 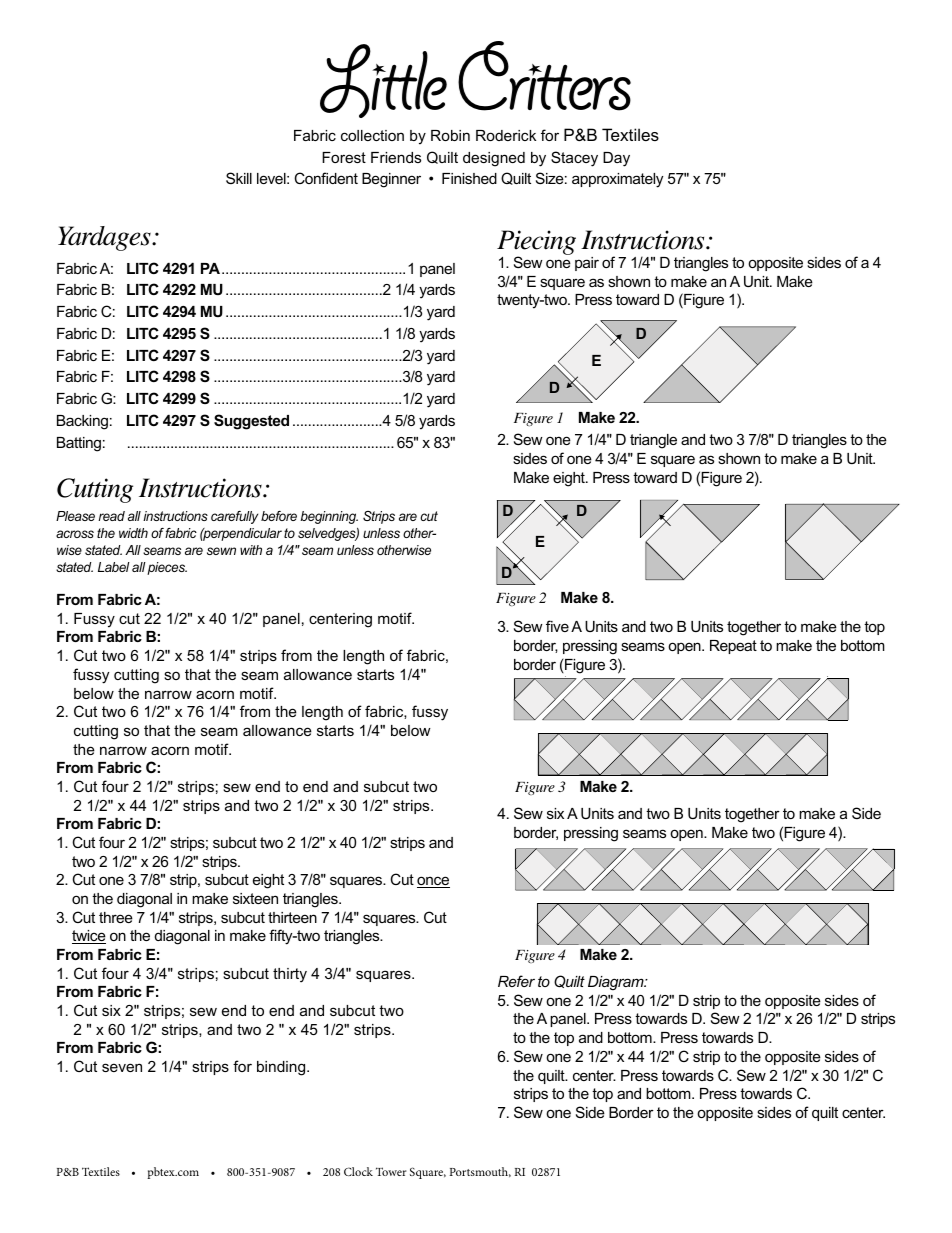 I want to click on pair, so click(x=587, y=264).
